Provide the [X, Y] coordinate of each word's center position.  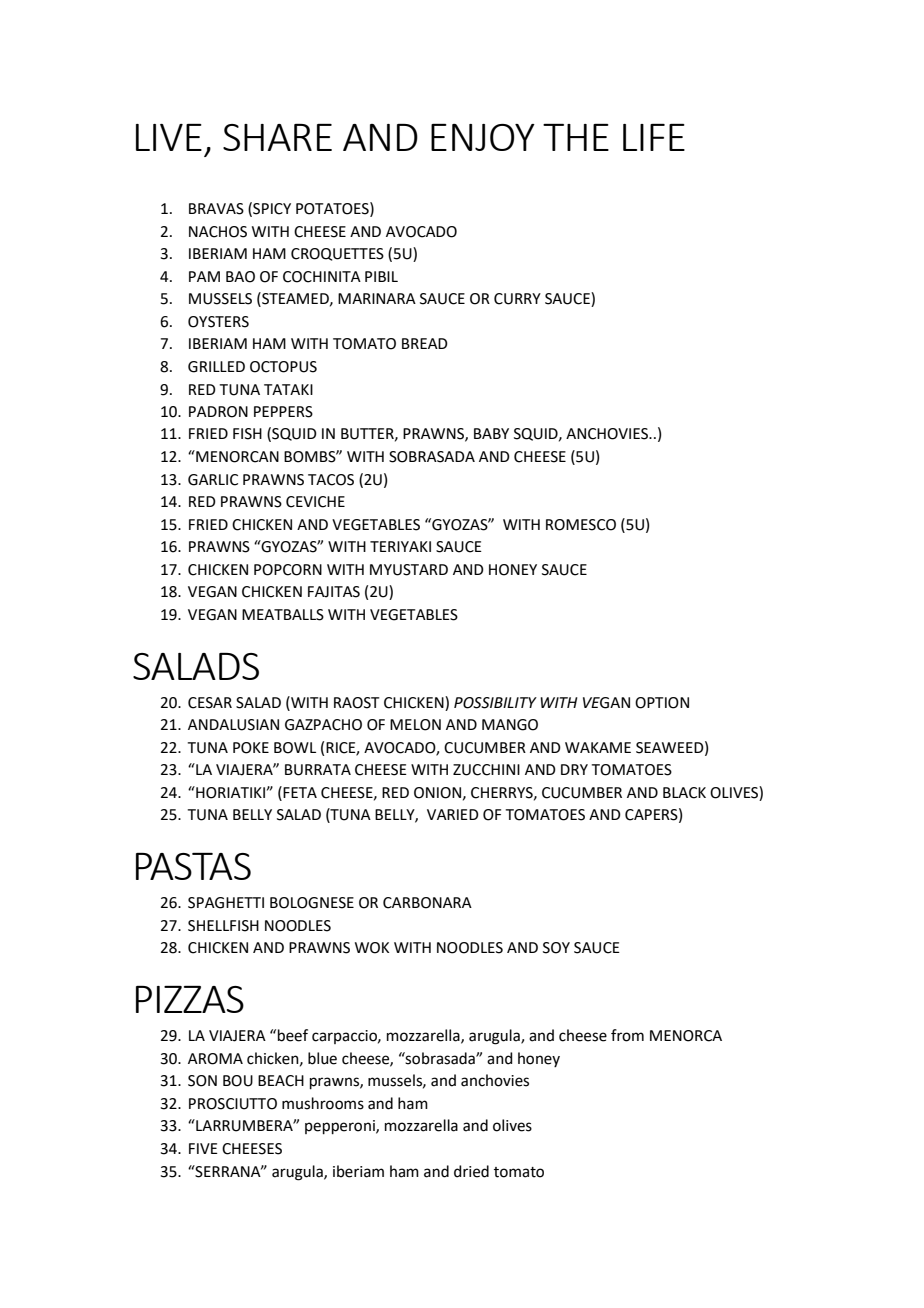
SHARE [277, 137]
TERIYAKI [400, 546]
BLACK [684, 793]
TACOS [331, 480]
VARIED [453, 814]
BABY [491, 433]
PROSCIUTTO [233, 1104]
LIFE [654, 137]
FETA [300, 792]
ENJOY [483, 137]
